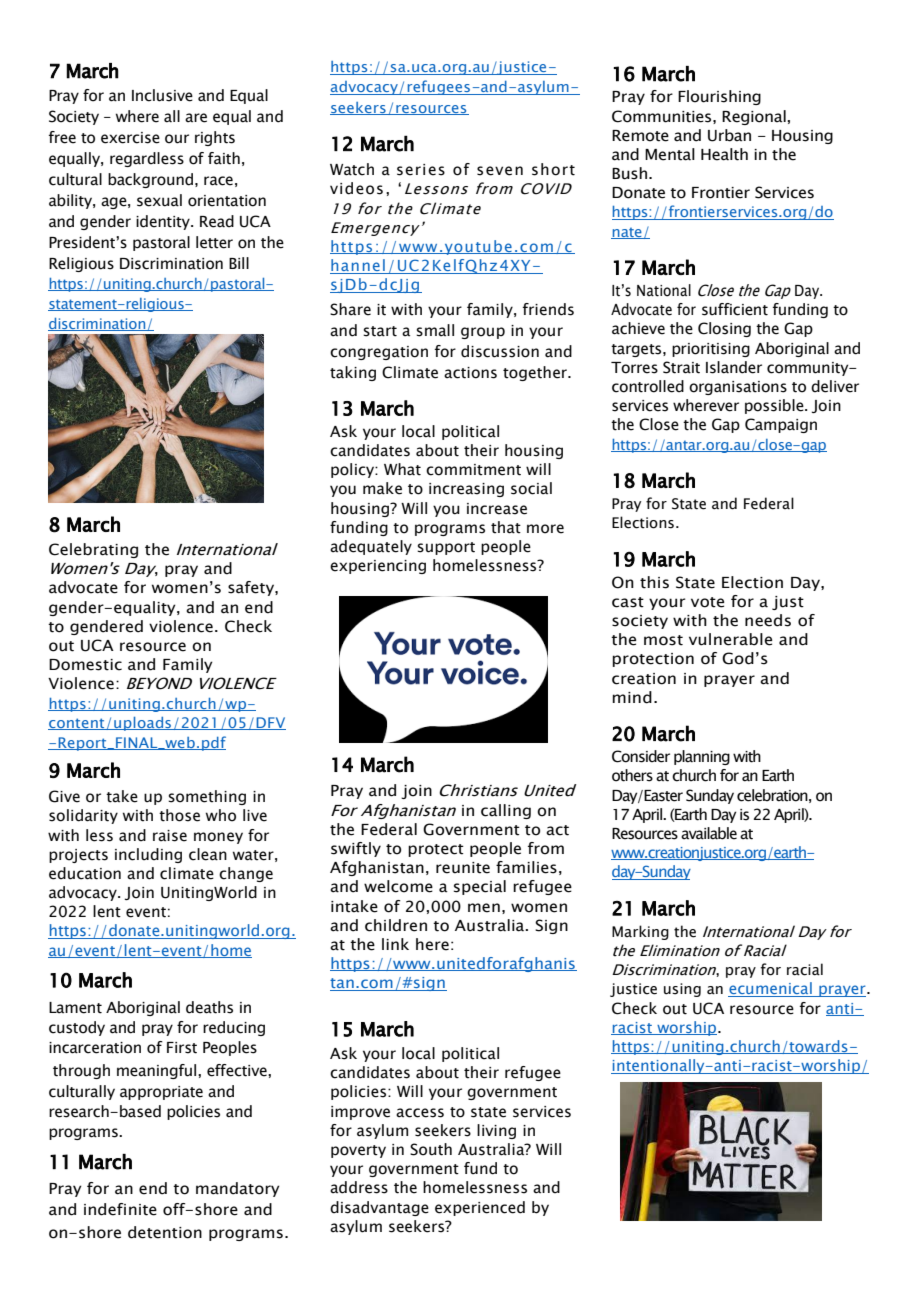 This document has height=1308, width=924. I want to click on indefinite, so click(120, 1209).
